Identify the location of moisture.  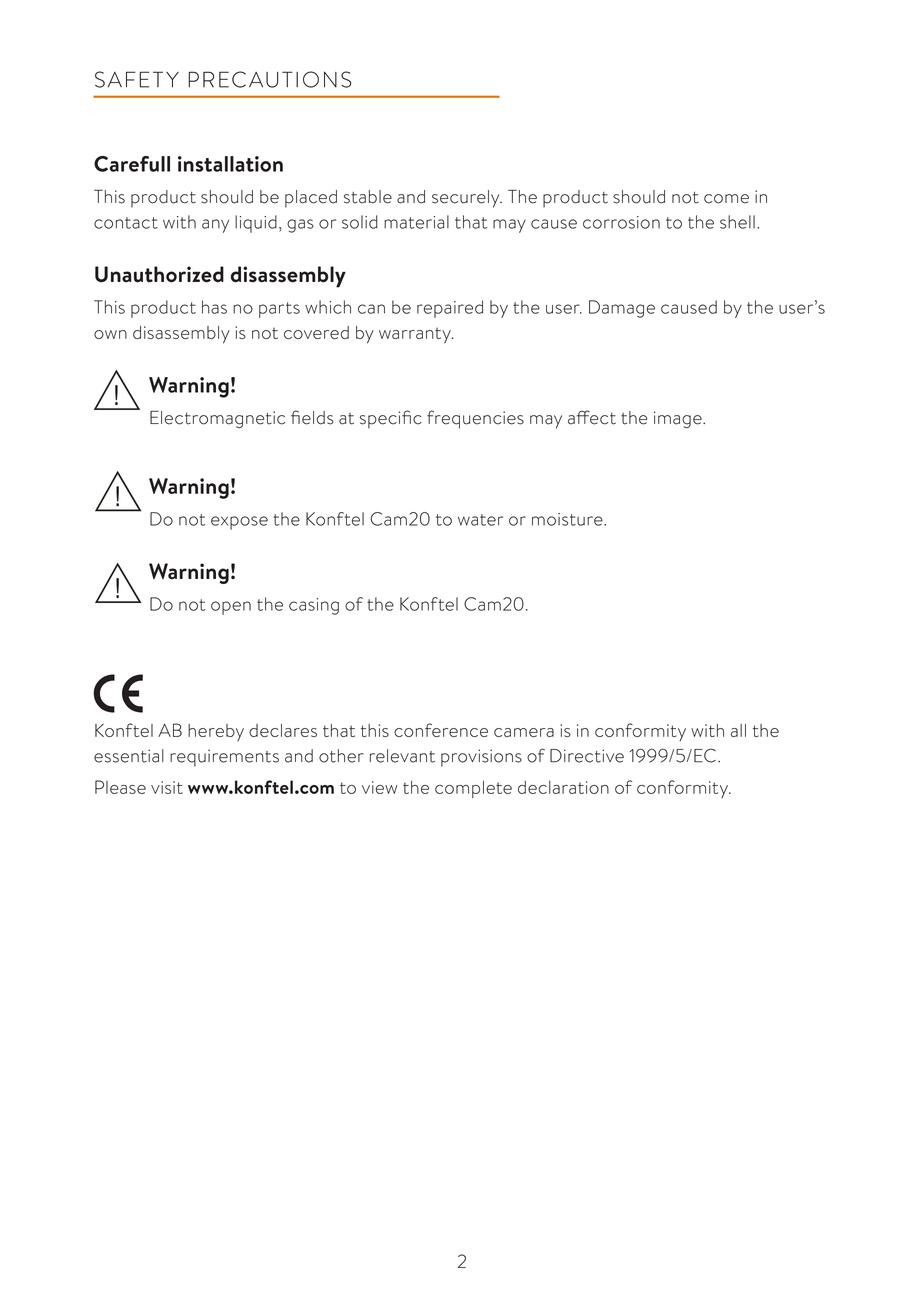
(568, 519).
